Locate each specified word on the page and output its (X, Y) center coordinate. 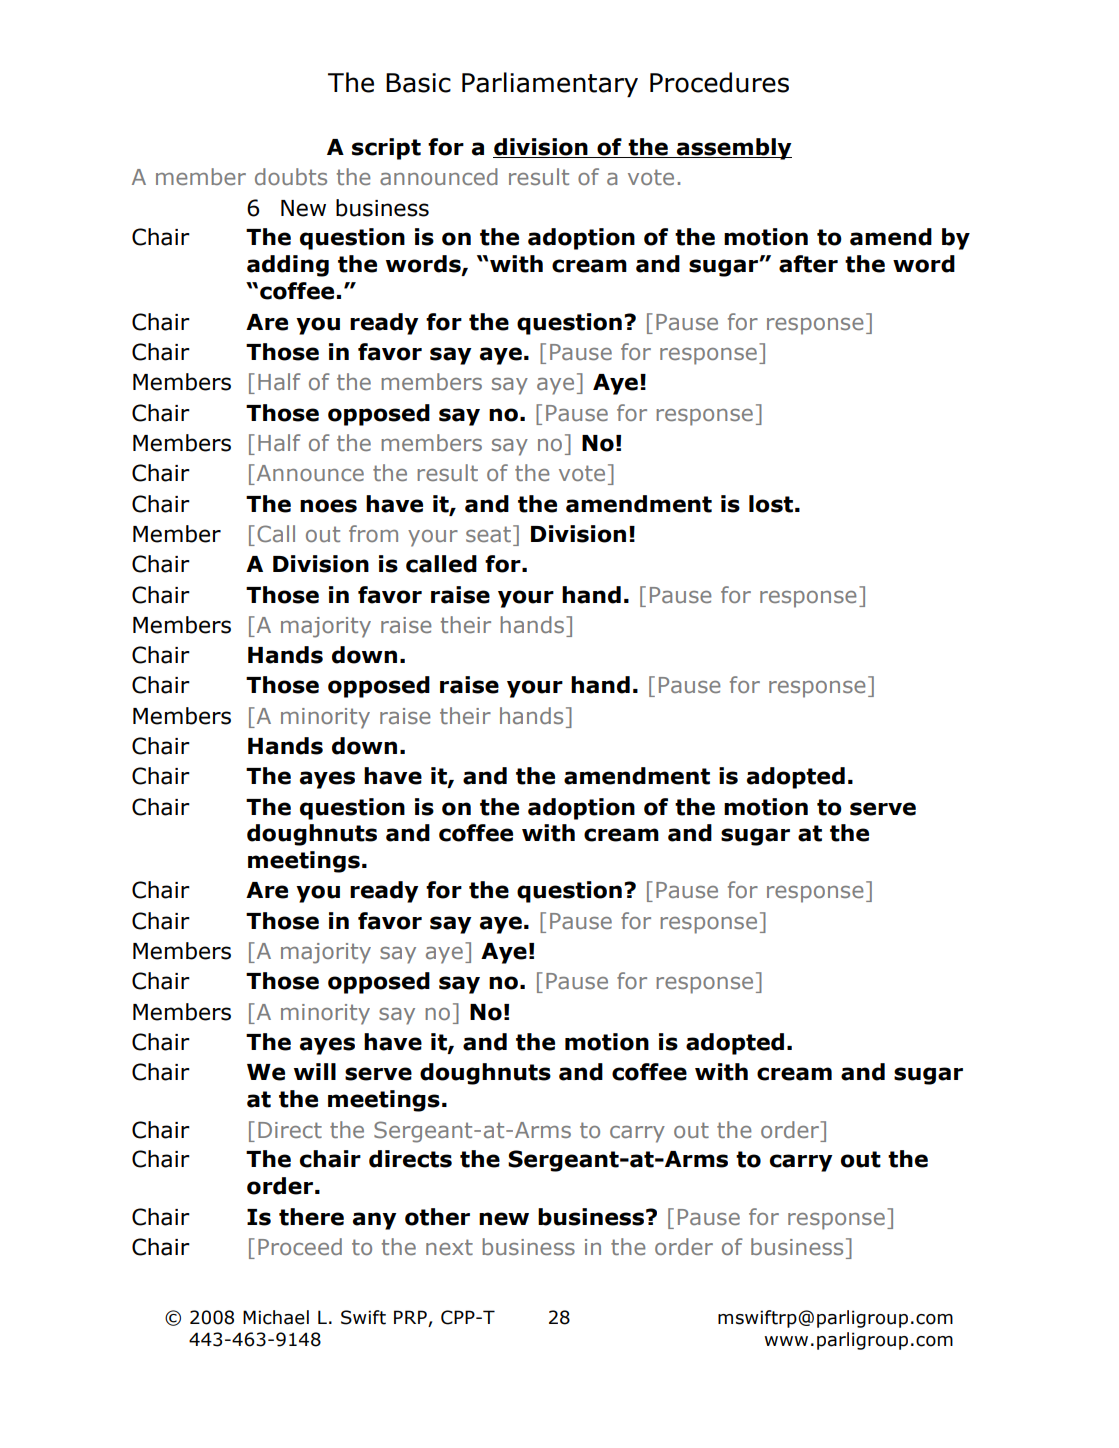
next (449, 1247)
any (375, 1221)
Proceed (300, 1246)
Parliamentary (550, 85)
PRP (410, 1317)
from (373, 533)
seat (488, 534)
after (808, 264)
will (315, 1071)
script (386, 149)
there (311, 1217)
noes (328, 506)
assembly (733, 149)
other (437, 1217)
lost (771, 504)
